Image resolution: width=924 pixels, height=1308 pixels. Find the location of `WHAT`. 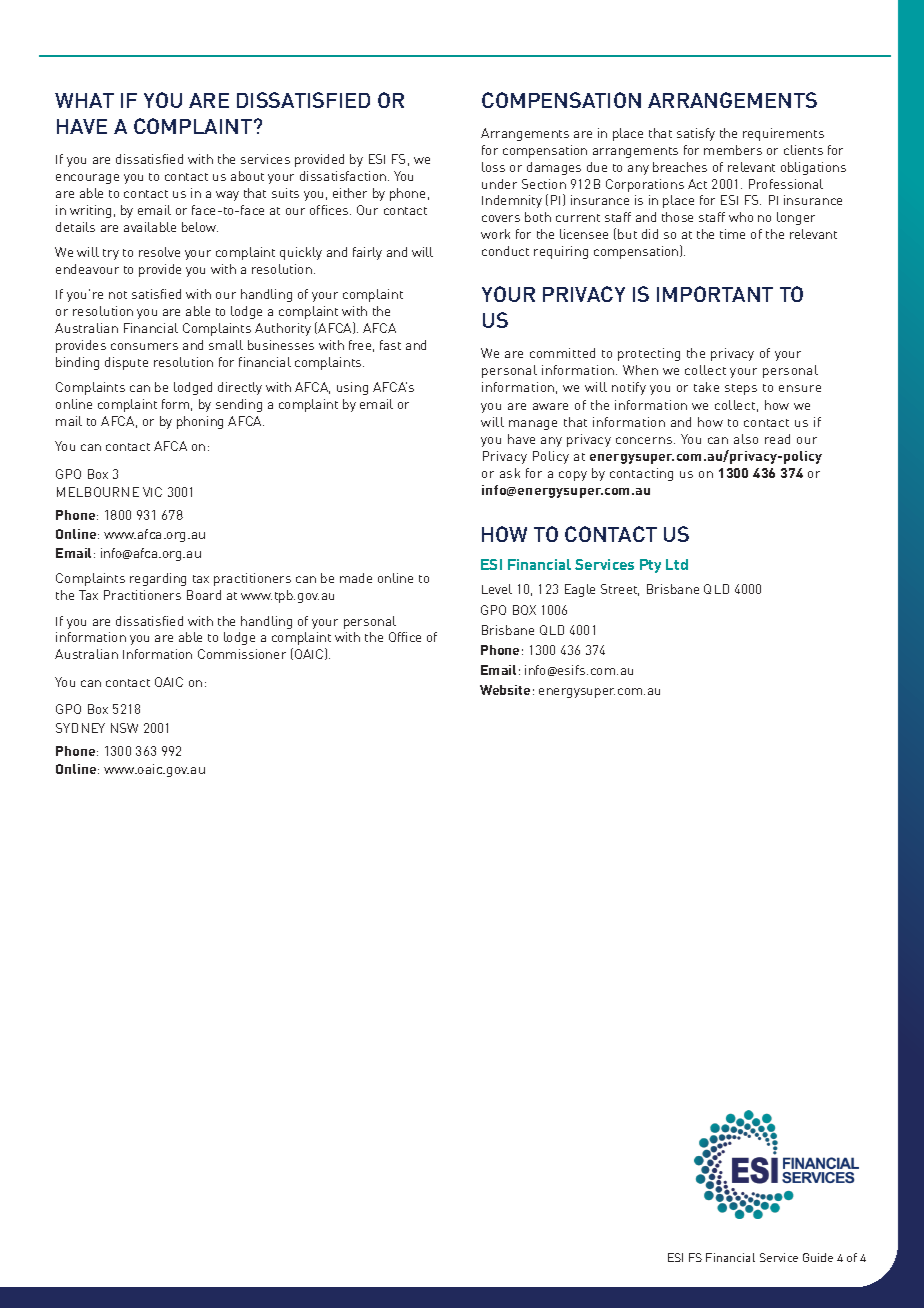

WHAT is located at coordinates (84, 100).
